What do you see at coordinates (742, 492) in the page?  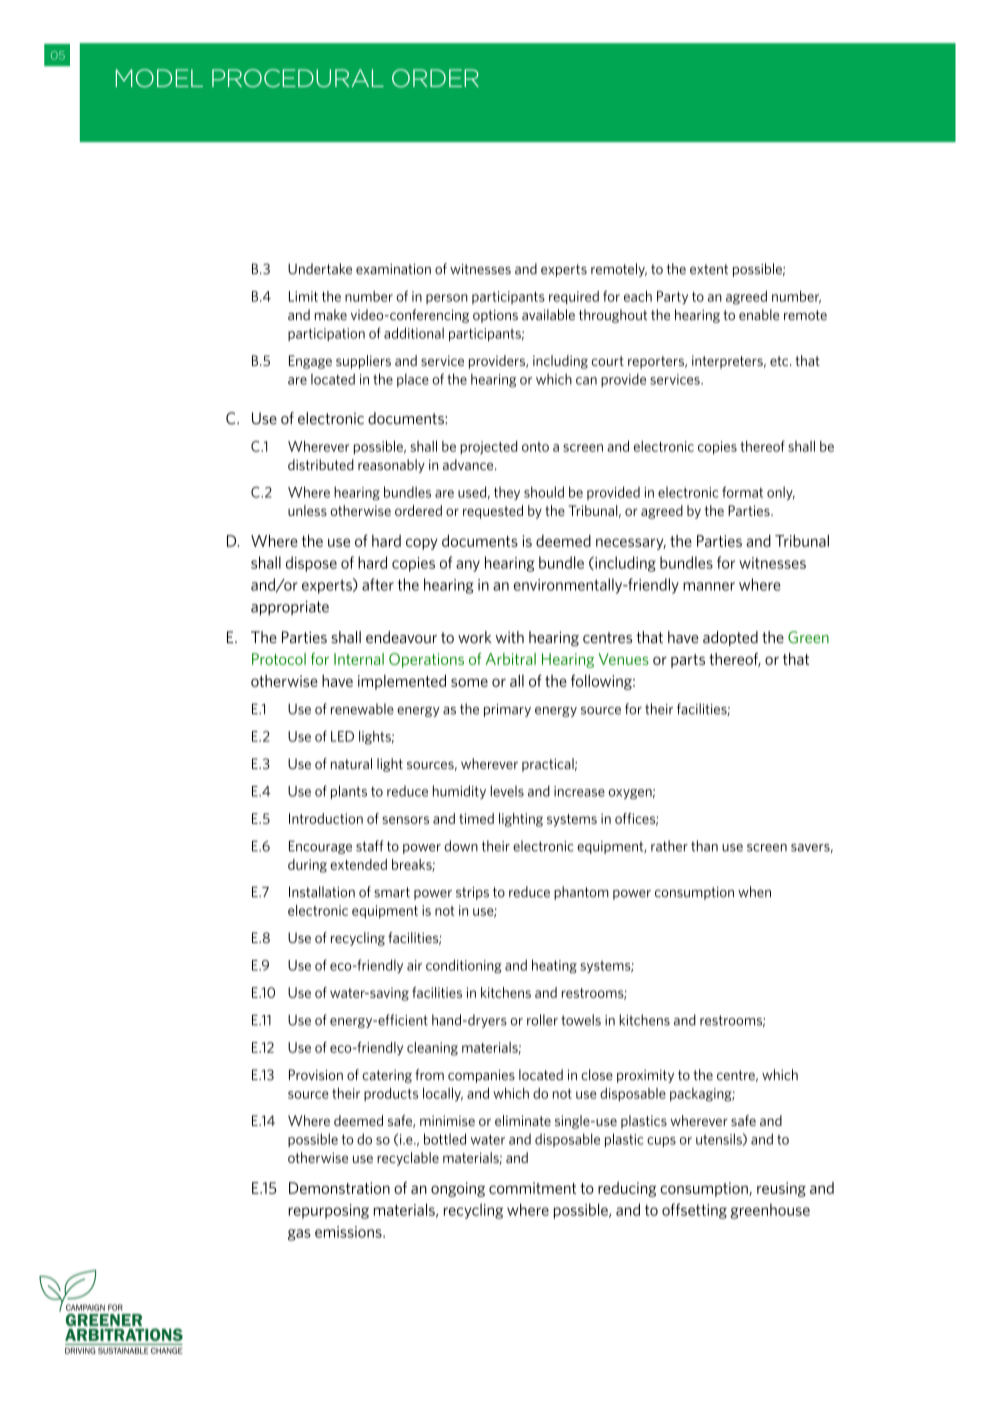 I see `format` at bounding box center [742, 492].
